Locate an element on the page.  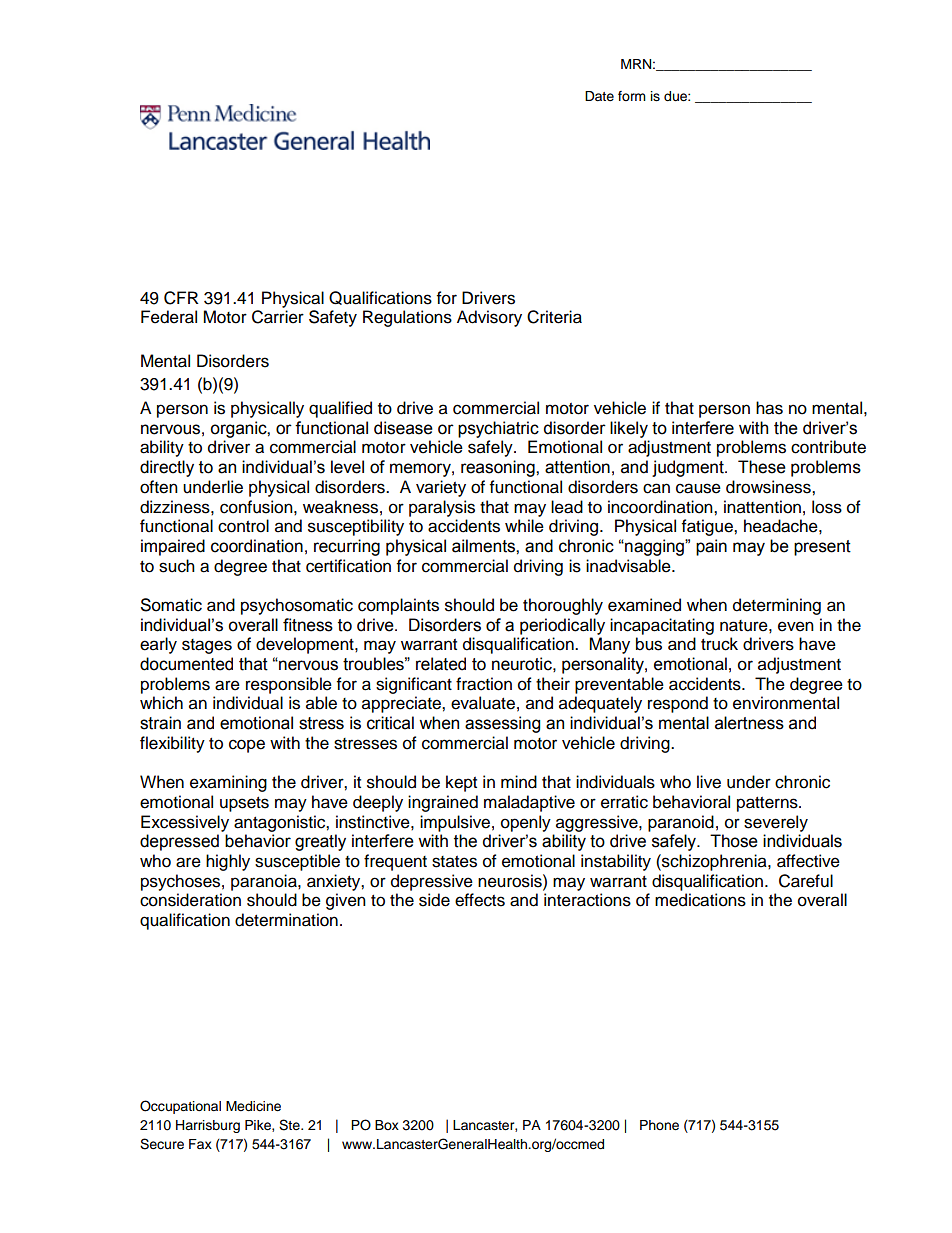
Carrier is located at coordinates (278, 317).
